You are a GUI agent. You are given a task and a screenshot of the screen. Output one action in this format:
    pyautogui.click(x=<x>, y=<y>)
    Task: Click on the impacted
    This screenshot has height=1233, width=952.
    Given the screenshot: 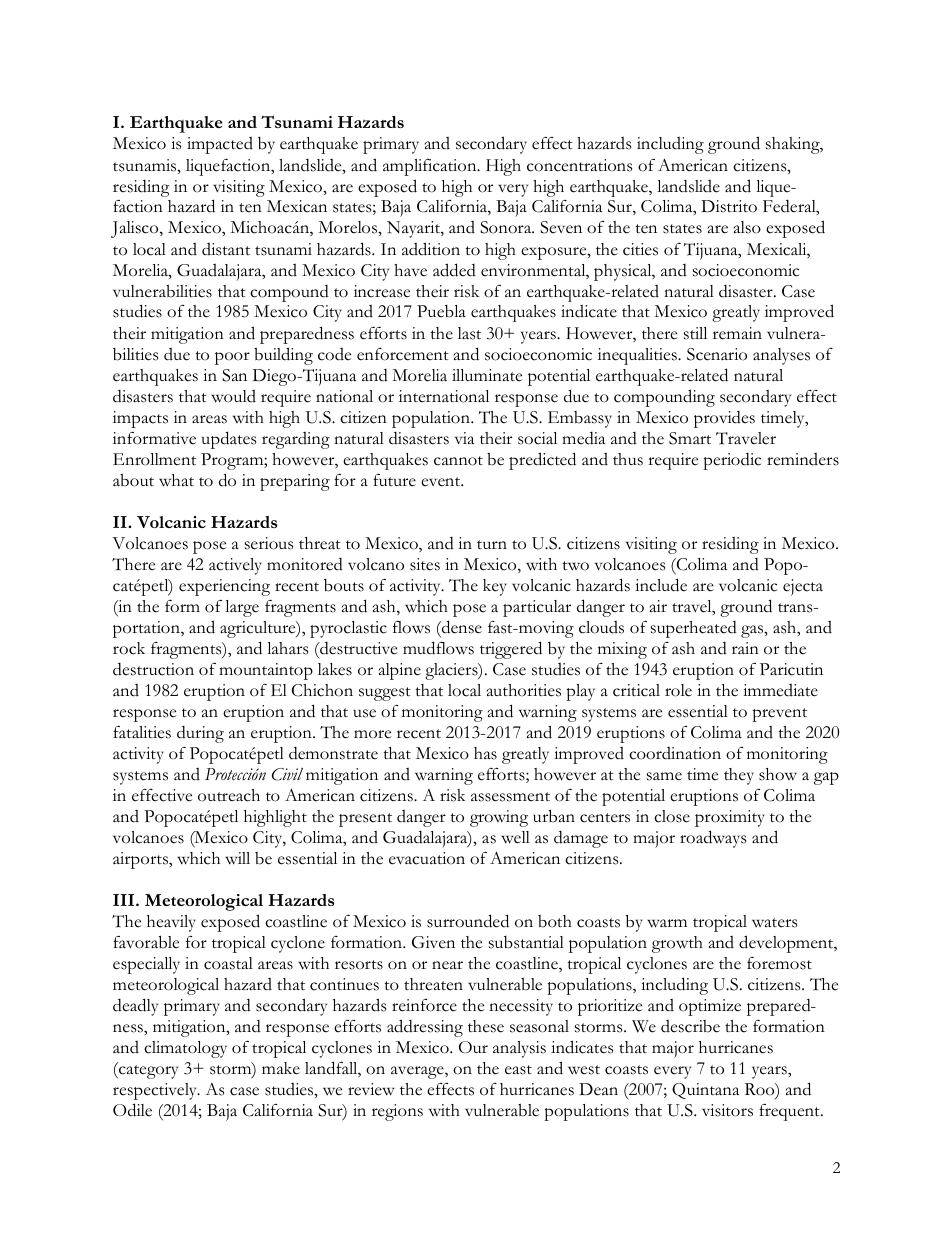 What is the action you would take?
    pyautogui.click(x=220, y=145)
